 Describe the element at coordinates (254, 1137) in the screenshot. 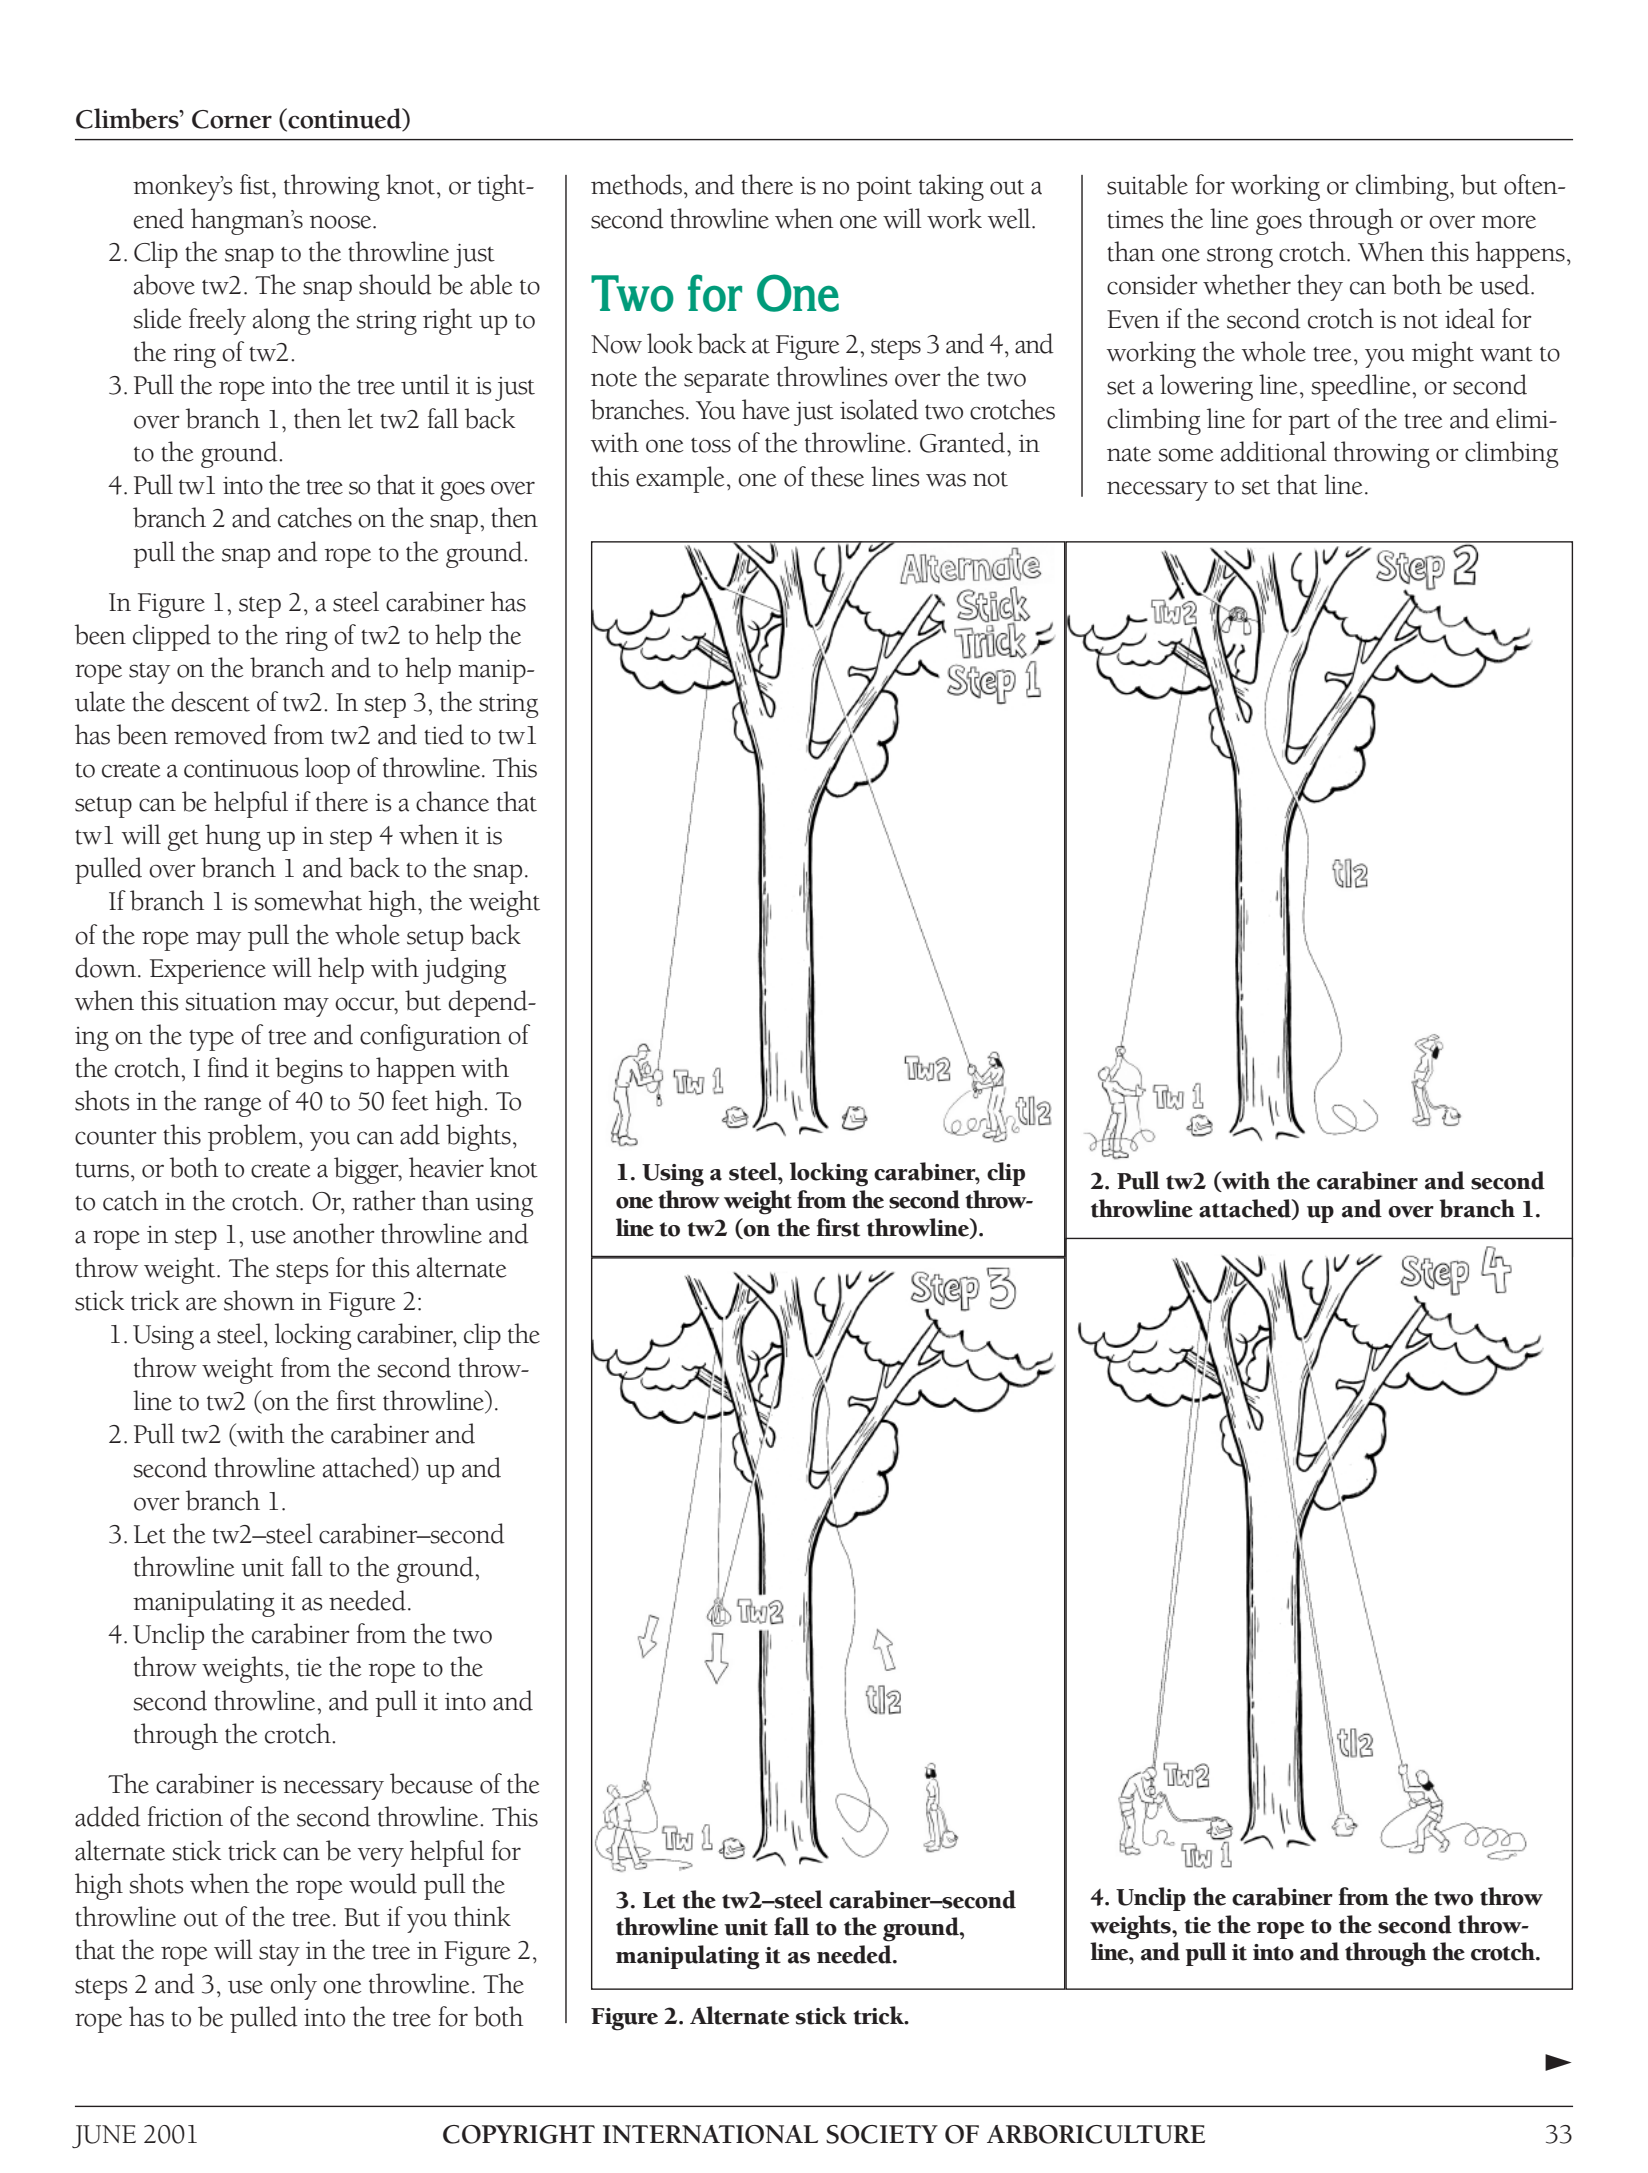

I see `problem` at that location.
